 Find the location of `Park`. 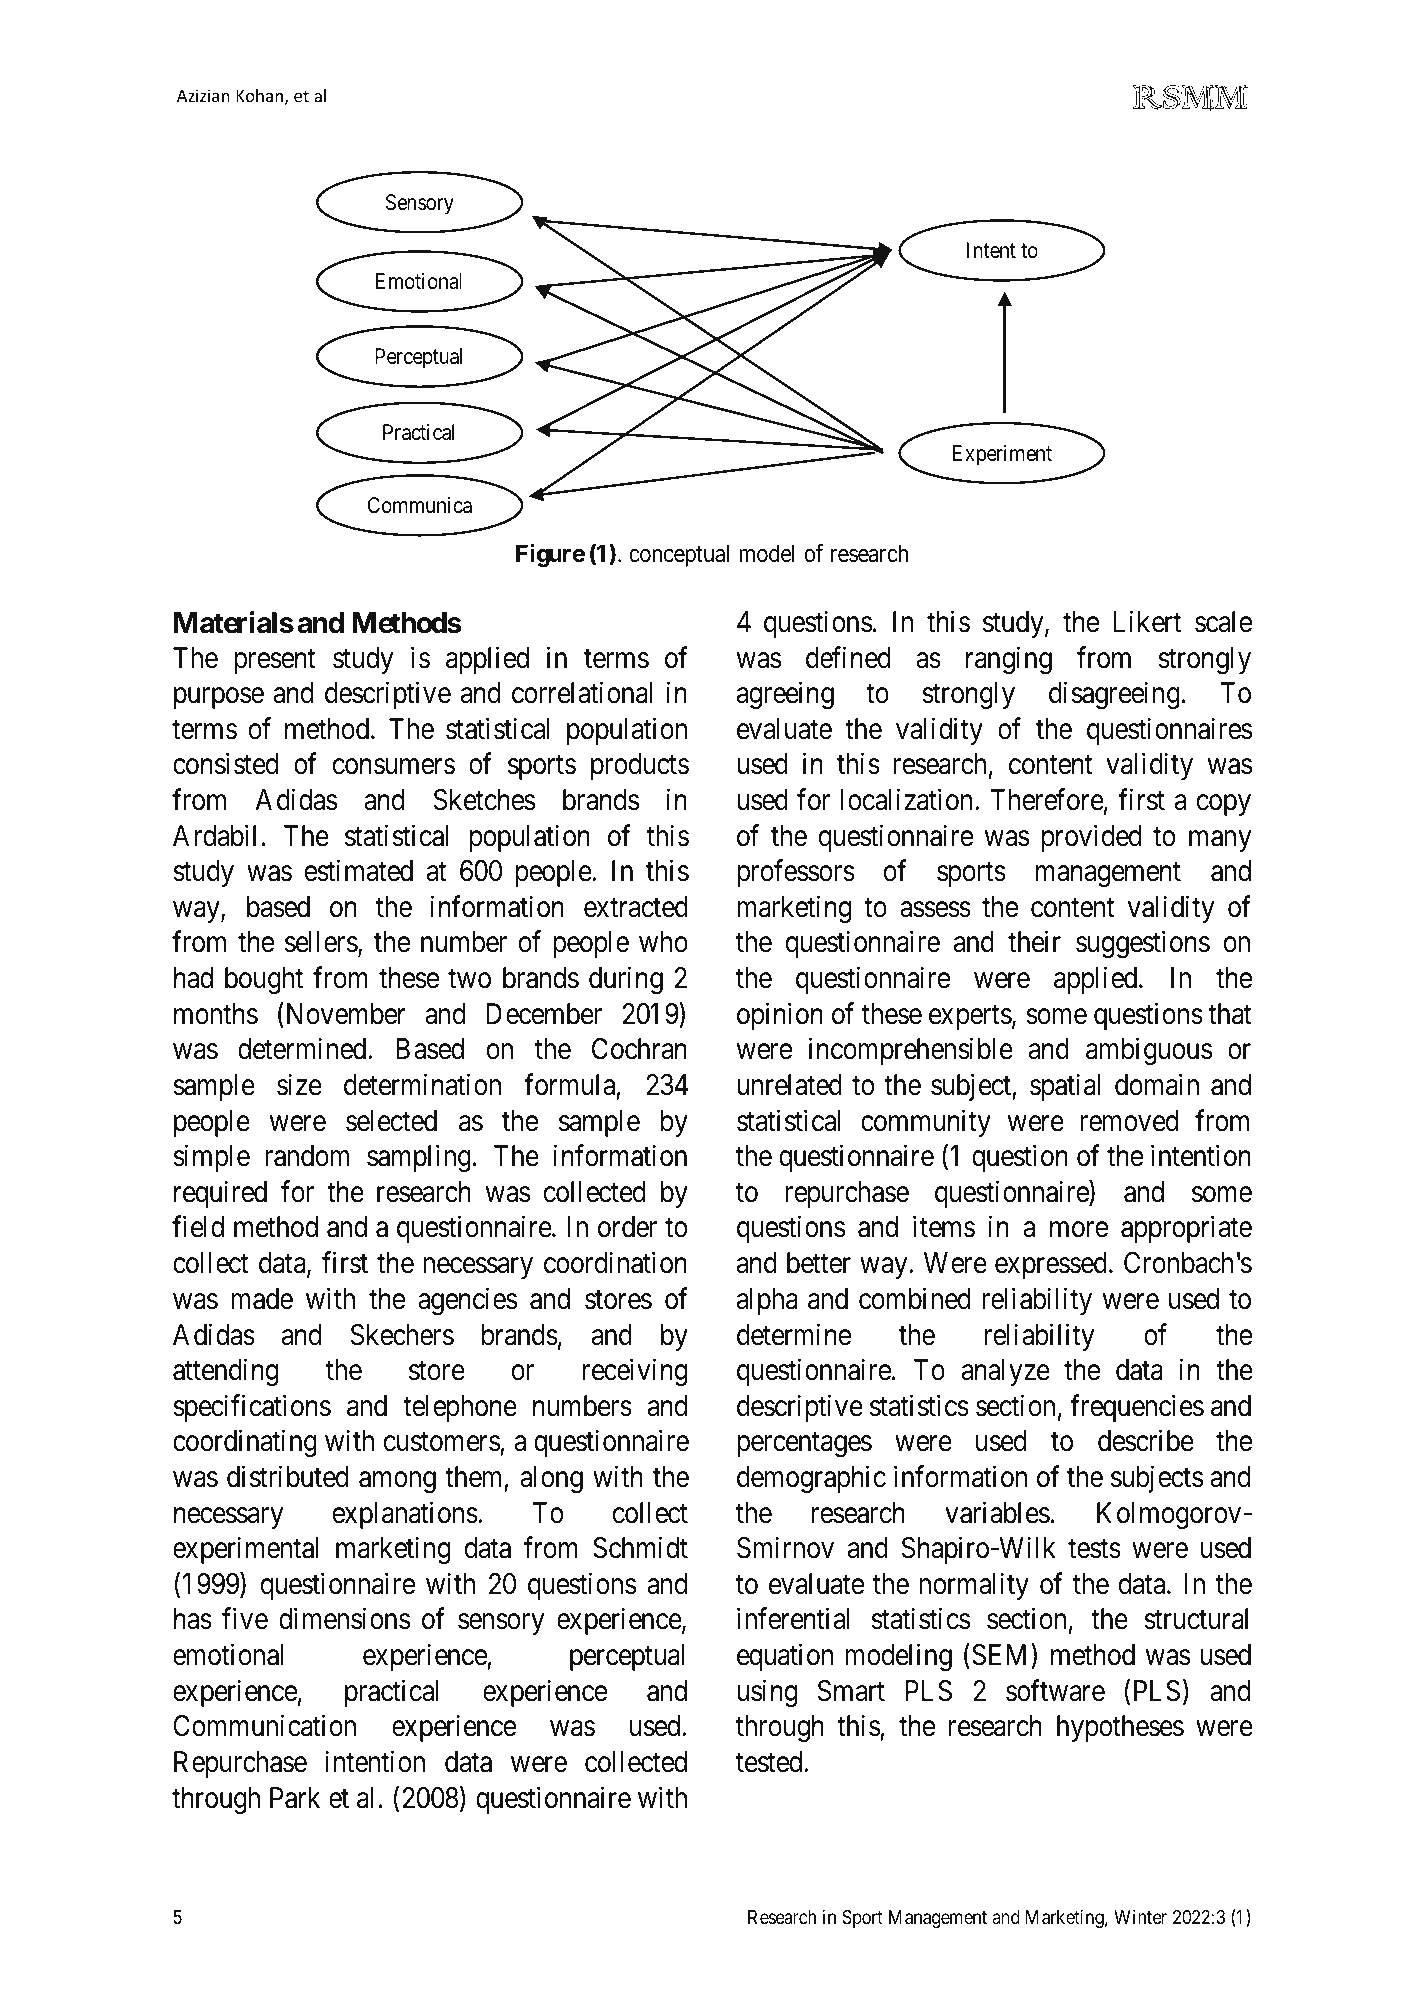

Park is located at coordinates (295, 1798).
